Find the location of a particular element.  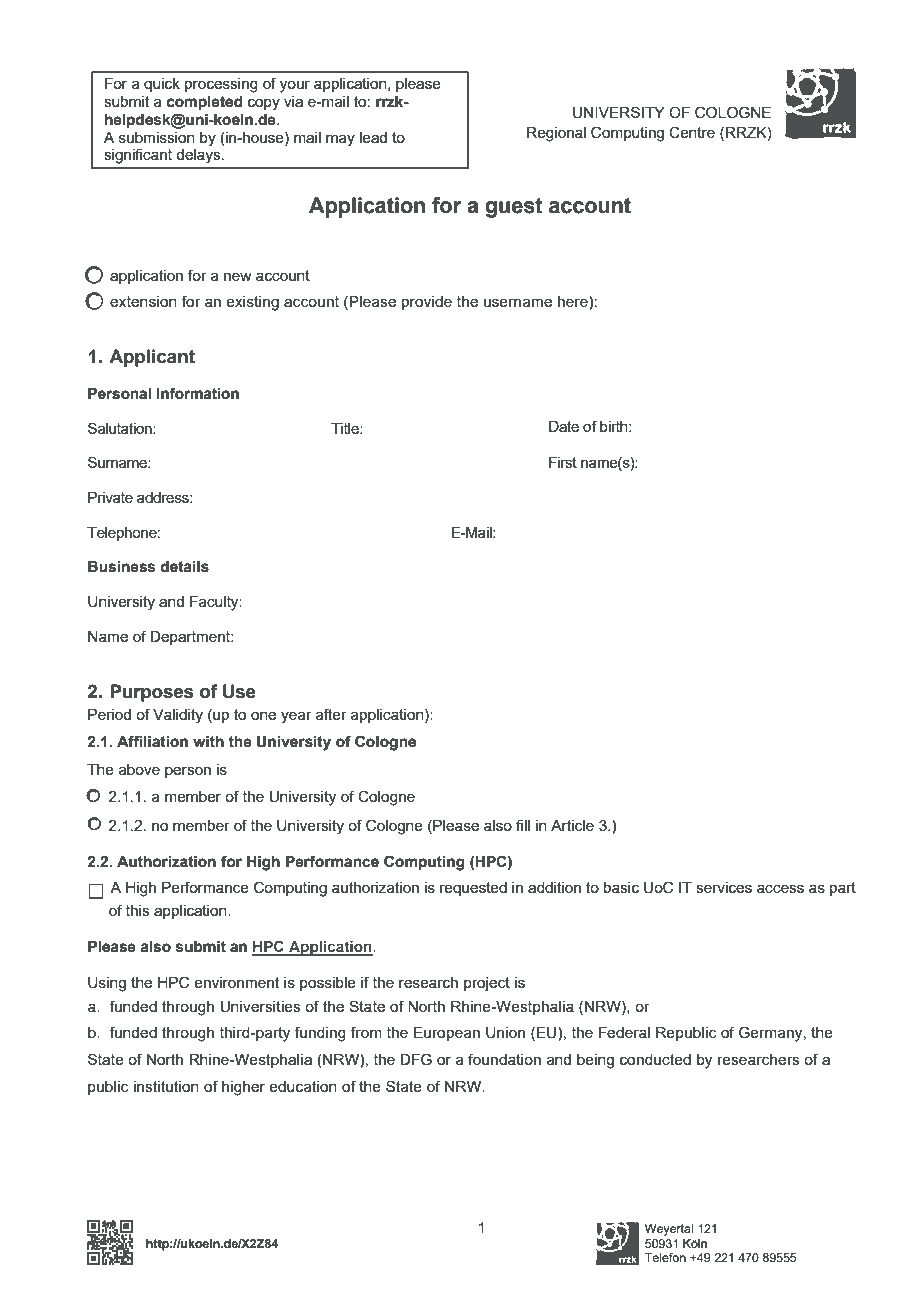

Centre is located at coordinates (692, 132).
